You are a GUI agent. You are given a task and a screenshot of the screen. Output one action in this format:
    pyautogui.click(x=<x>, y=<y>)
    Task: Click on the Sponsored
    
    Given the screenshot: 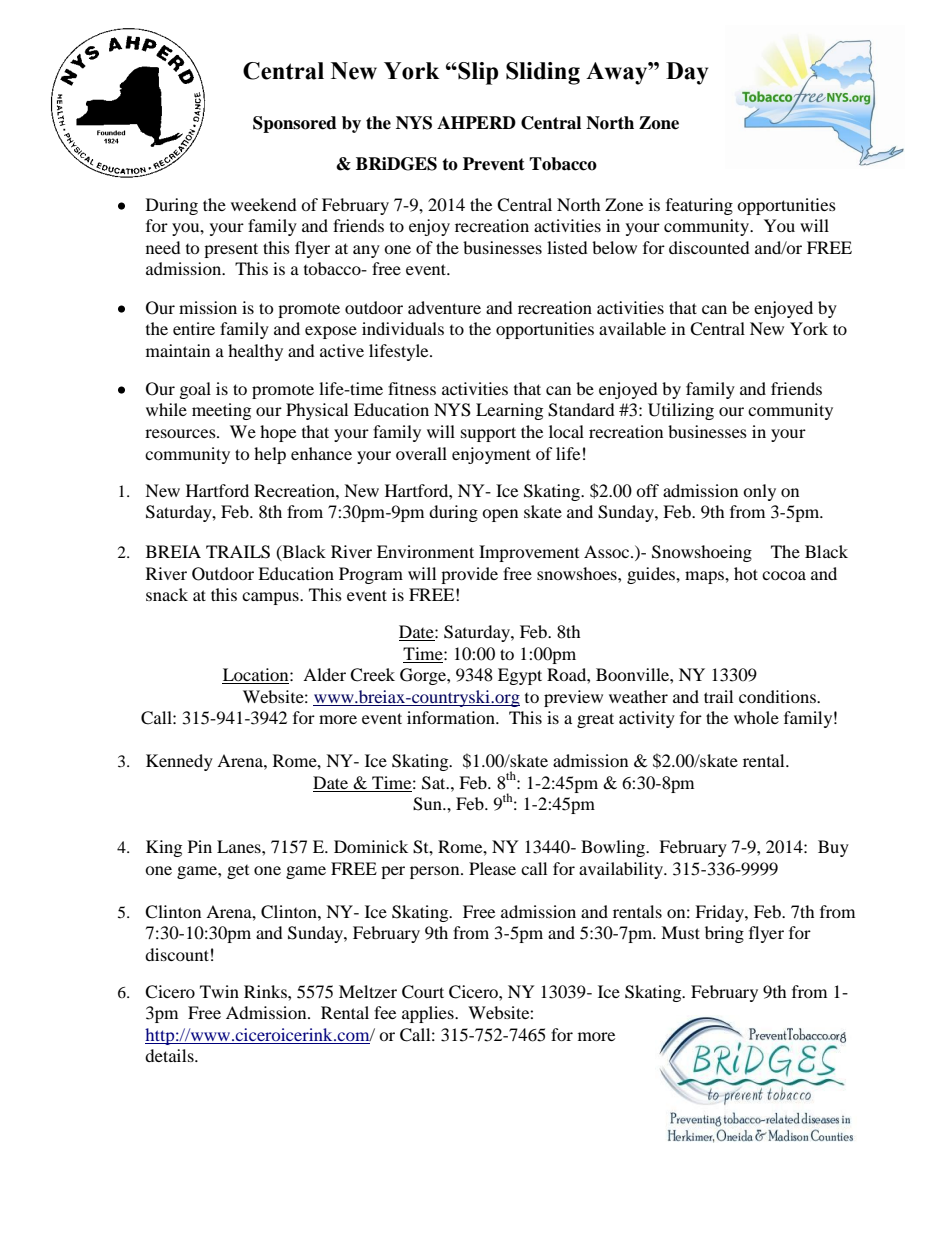 What is the action you would take?
    pyautogui.click(x=295, y=124)
